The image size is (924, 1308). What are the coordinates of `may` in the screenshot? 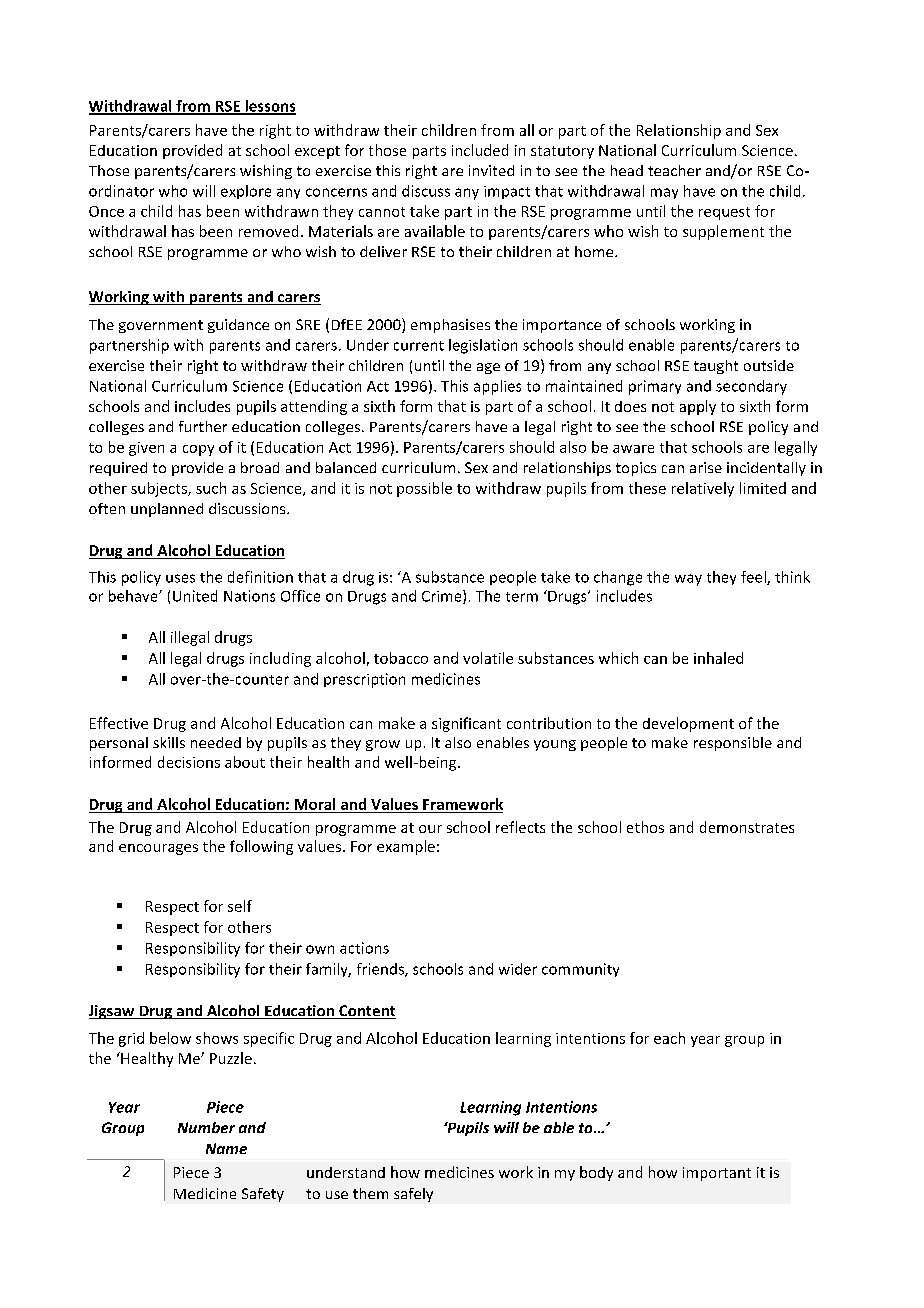 It's located at (664, 193).
